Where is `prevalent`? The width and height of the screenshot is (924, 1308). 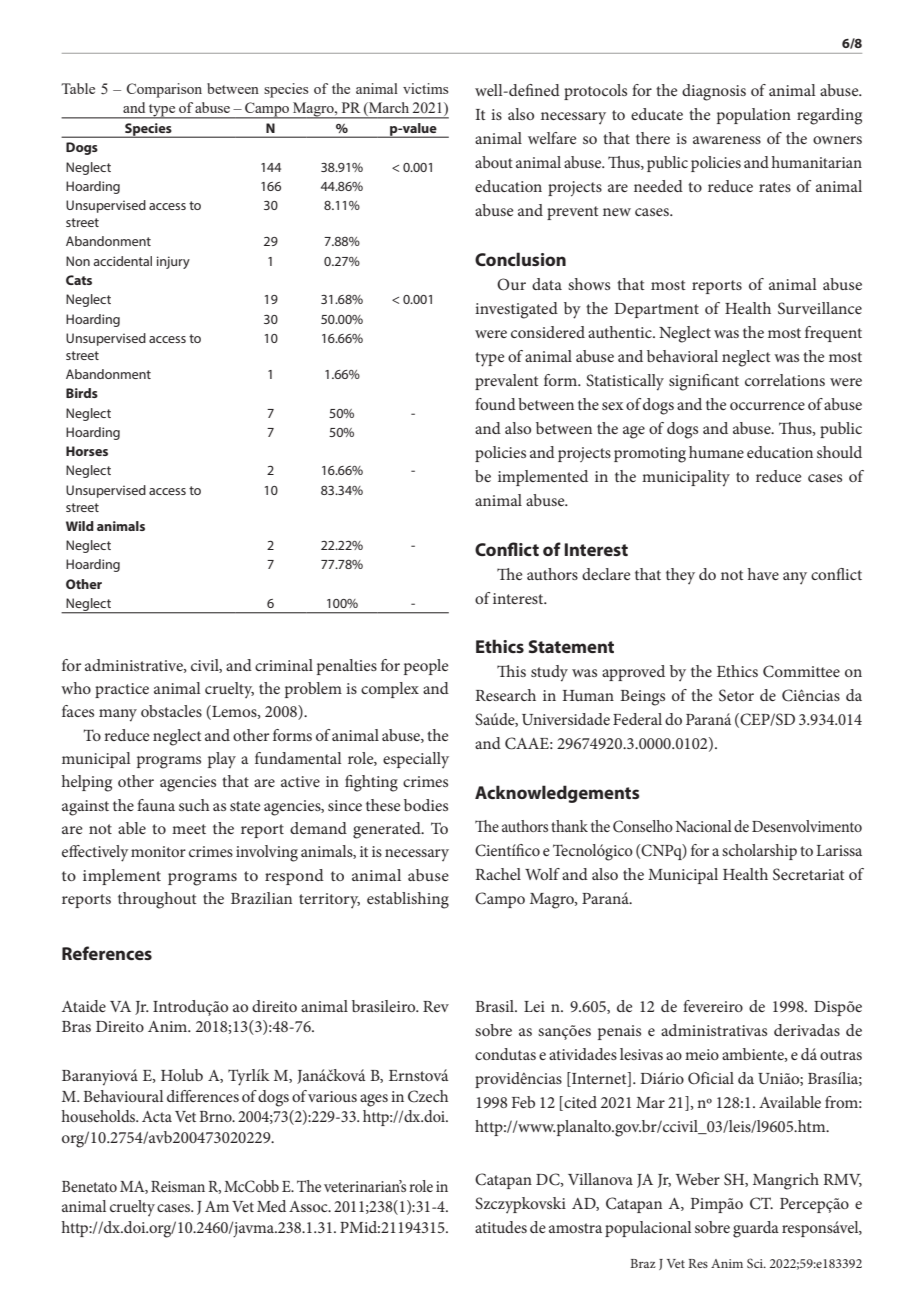
prevalent is located at coordinates (507, 382).
